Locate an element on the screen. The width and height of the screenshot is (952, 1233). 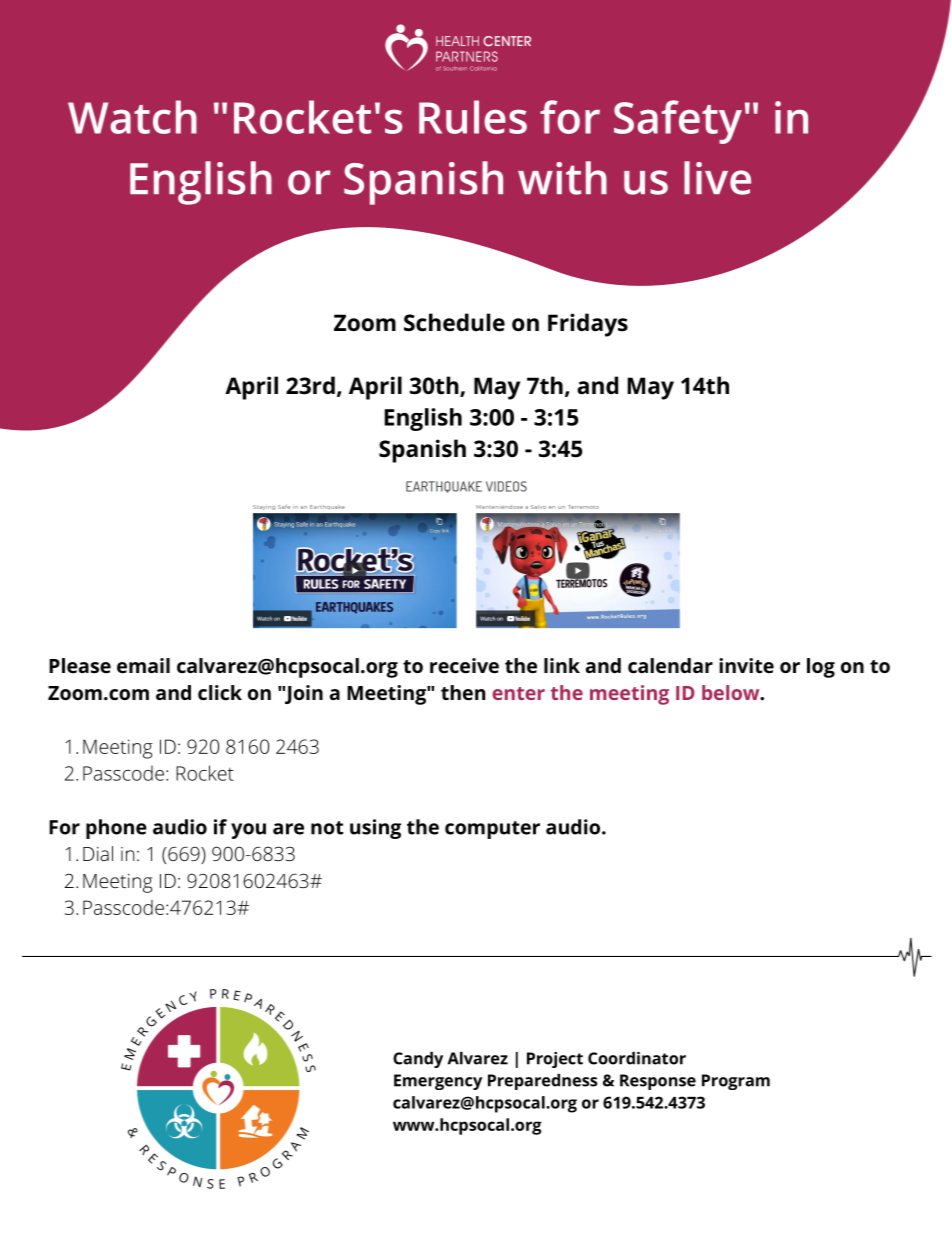
email is located at coordinates (143, 665).
